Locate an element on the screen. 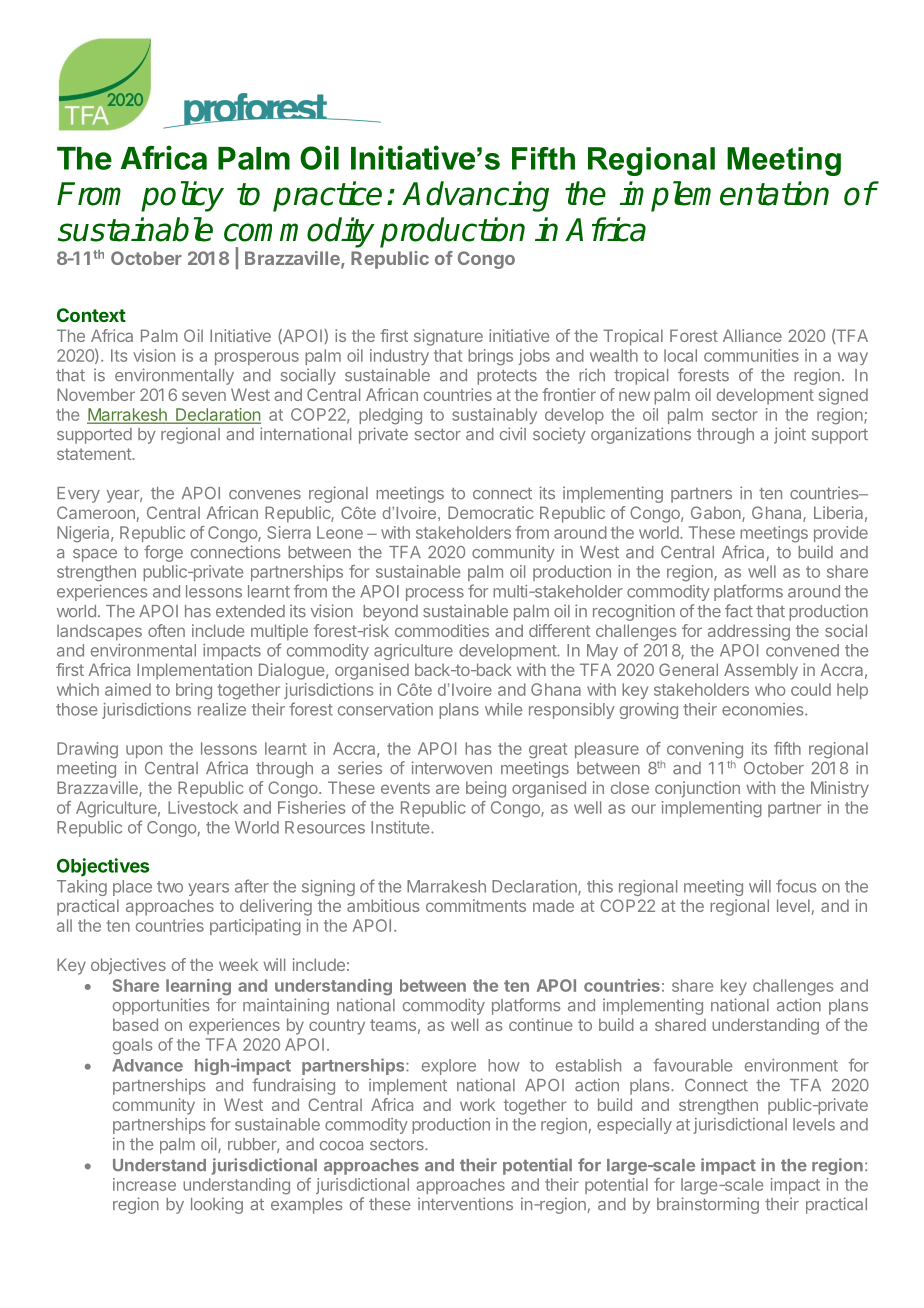  two is located at coordinates (170, 887).
